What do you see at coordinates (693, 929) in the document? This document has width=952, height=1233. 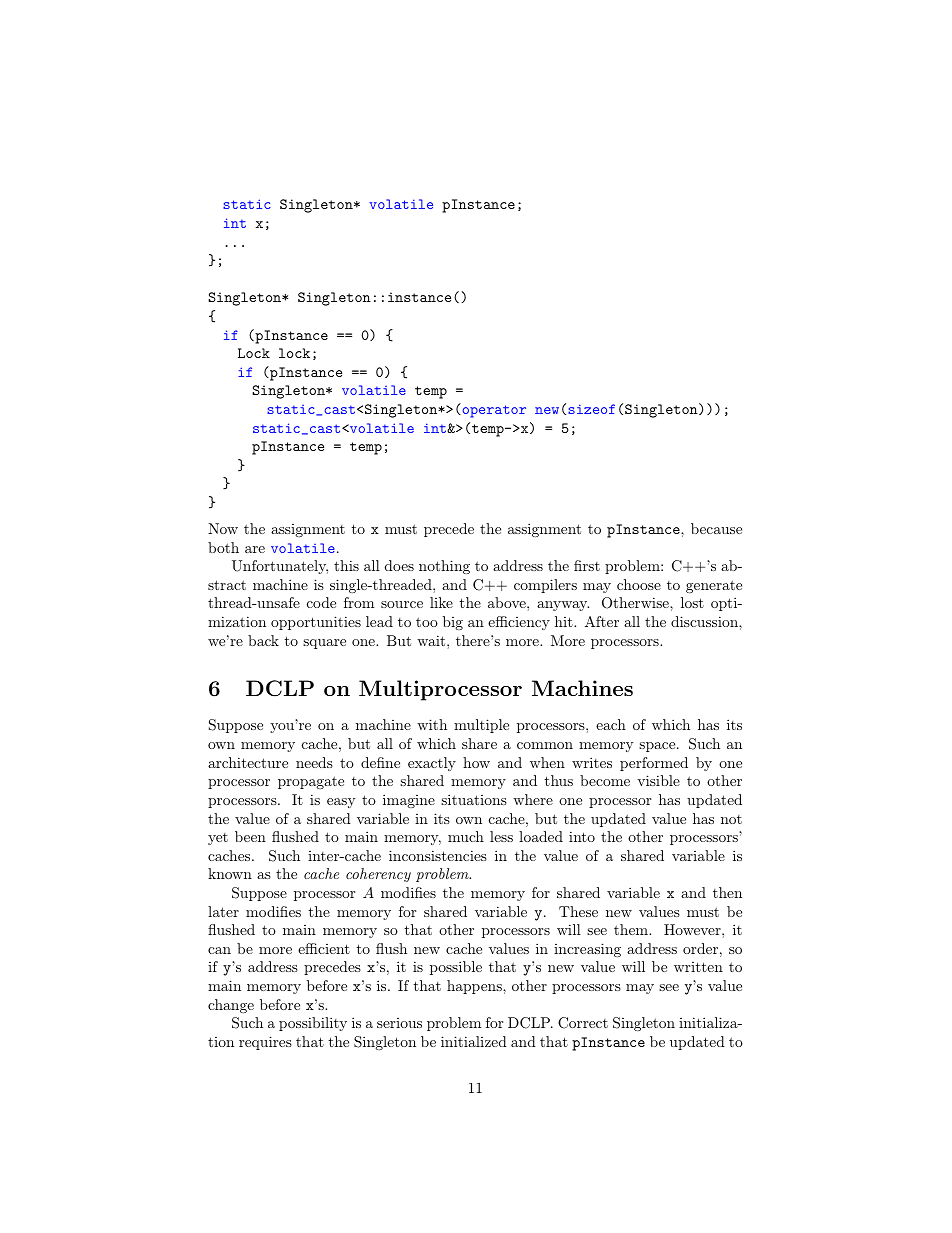 I see `However` at bounding box center [693, 929].
